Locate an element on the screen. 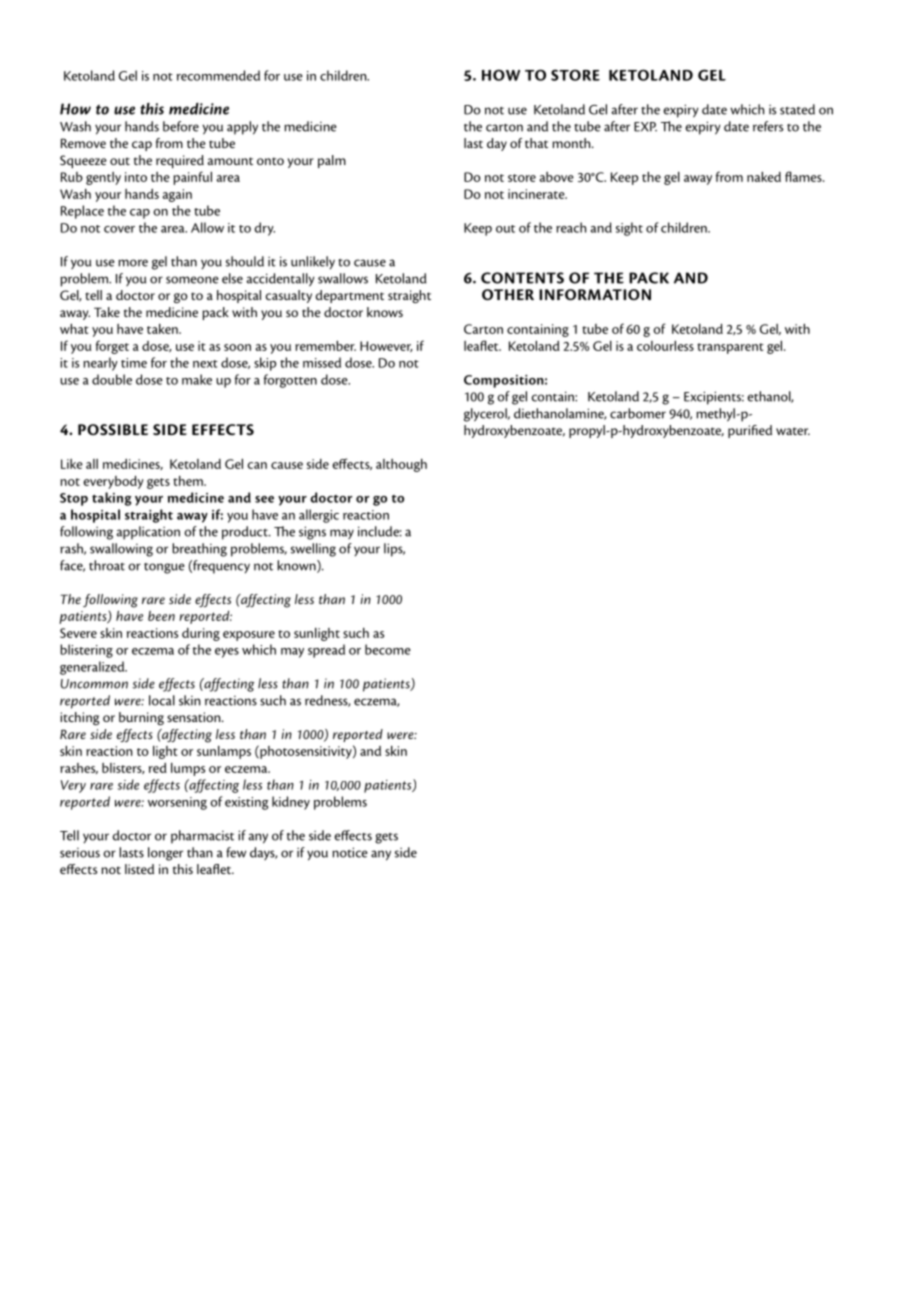 This screenshot has height=1316, width=897. that is located at coordinates (536, 143).
